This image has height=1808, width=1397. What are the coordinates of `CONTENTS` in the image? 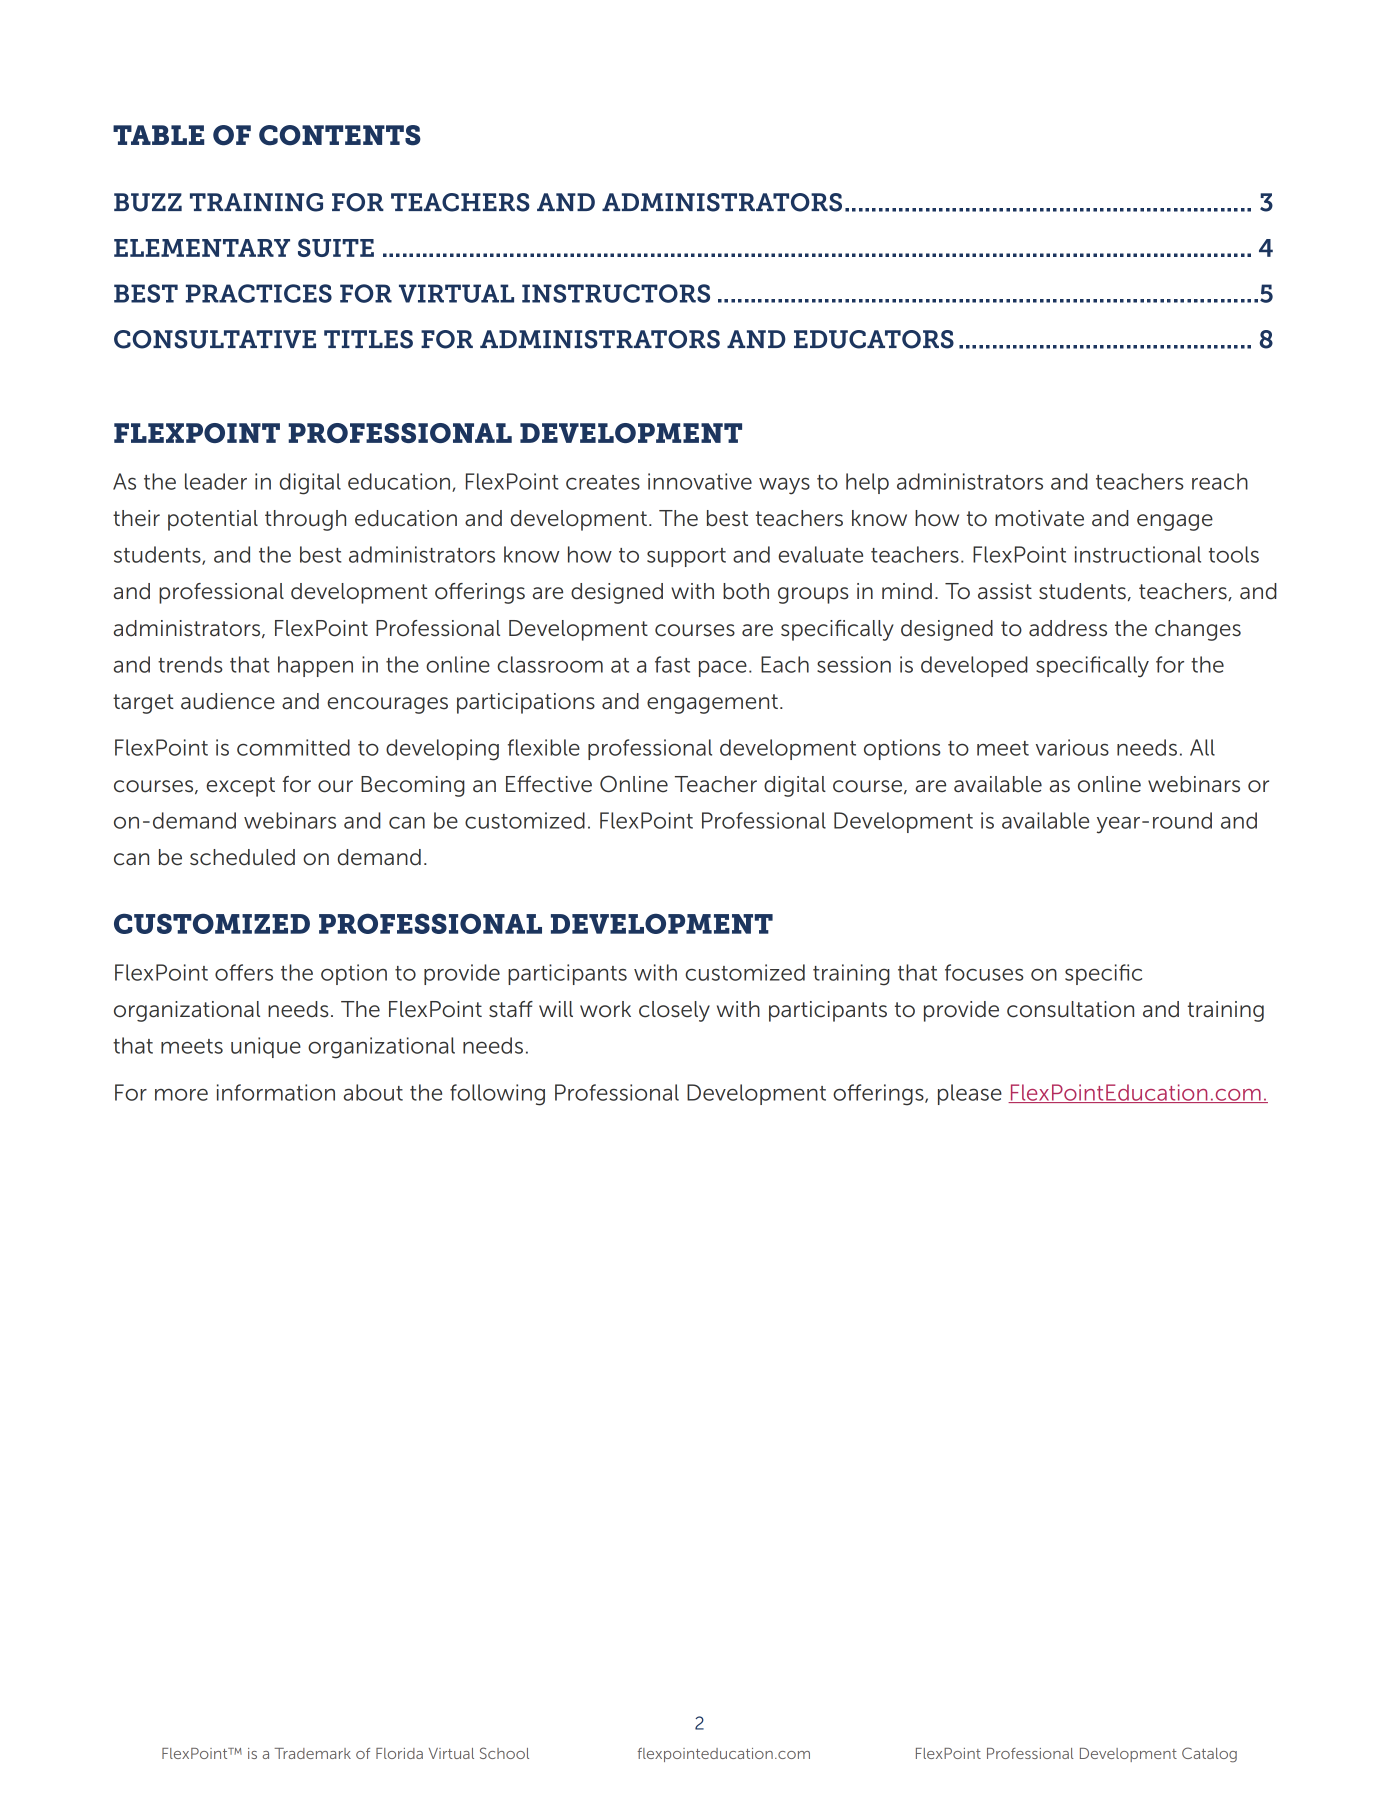 It's located at (340, 135).
